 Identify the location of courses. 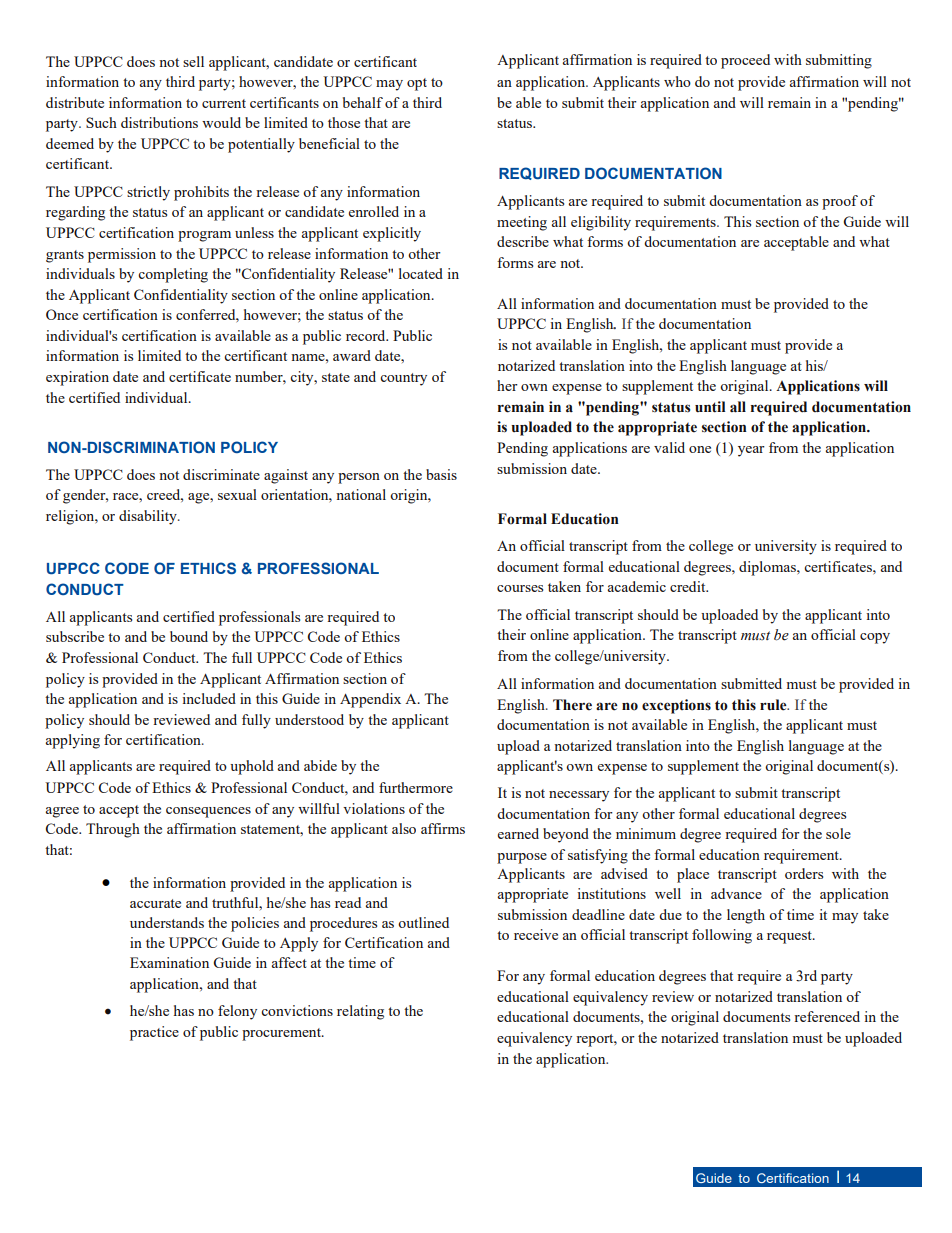
(520, 588).
